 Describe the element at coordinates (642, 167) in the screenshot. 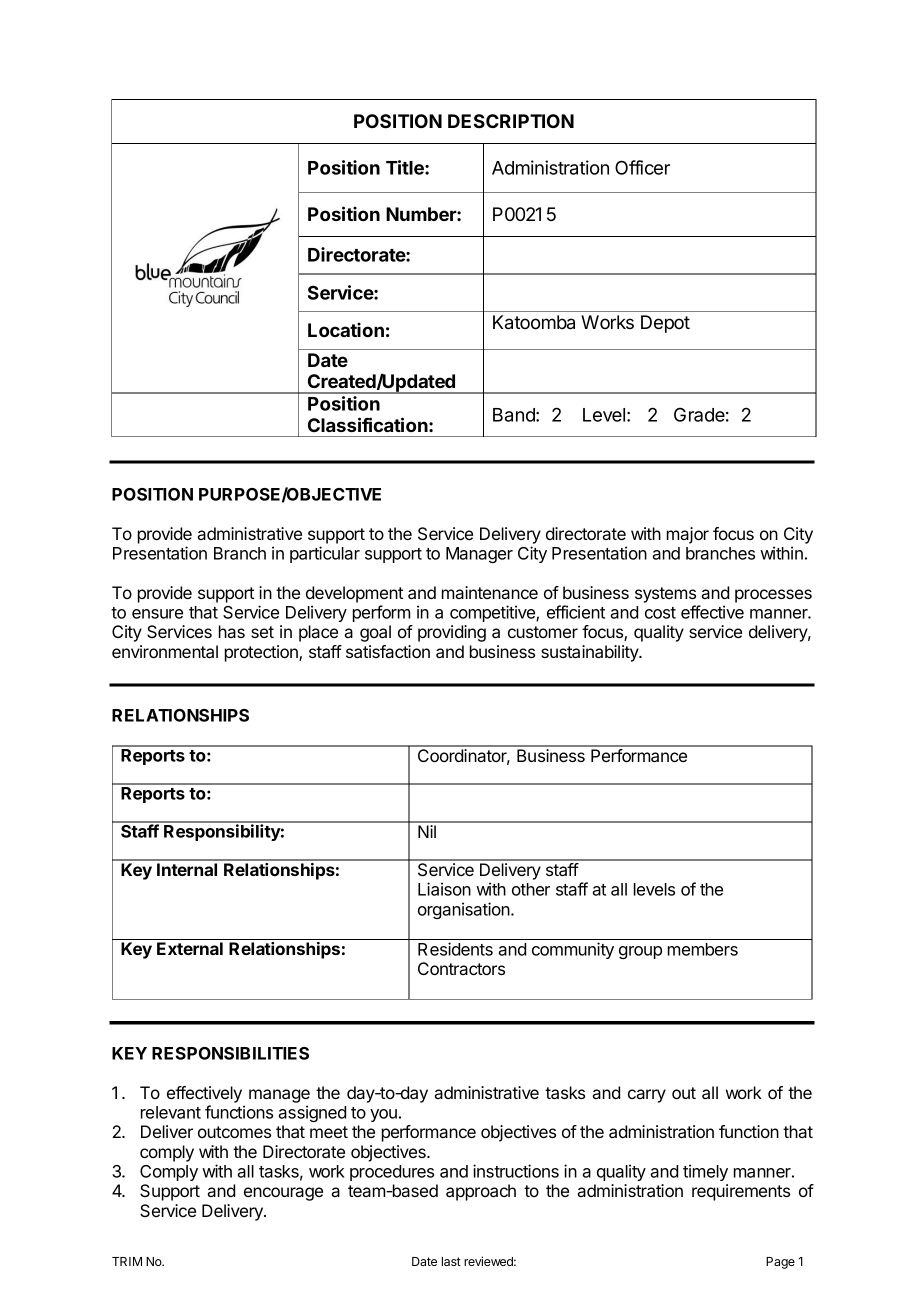

I see `Officer` at that location.
